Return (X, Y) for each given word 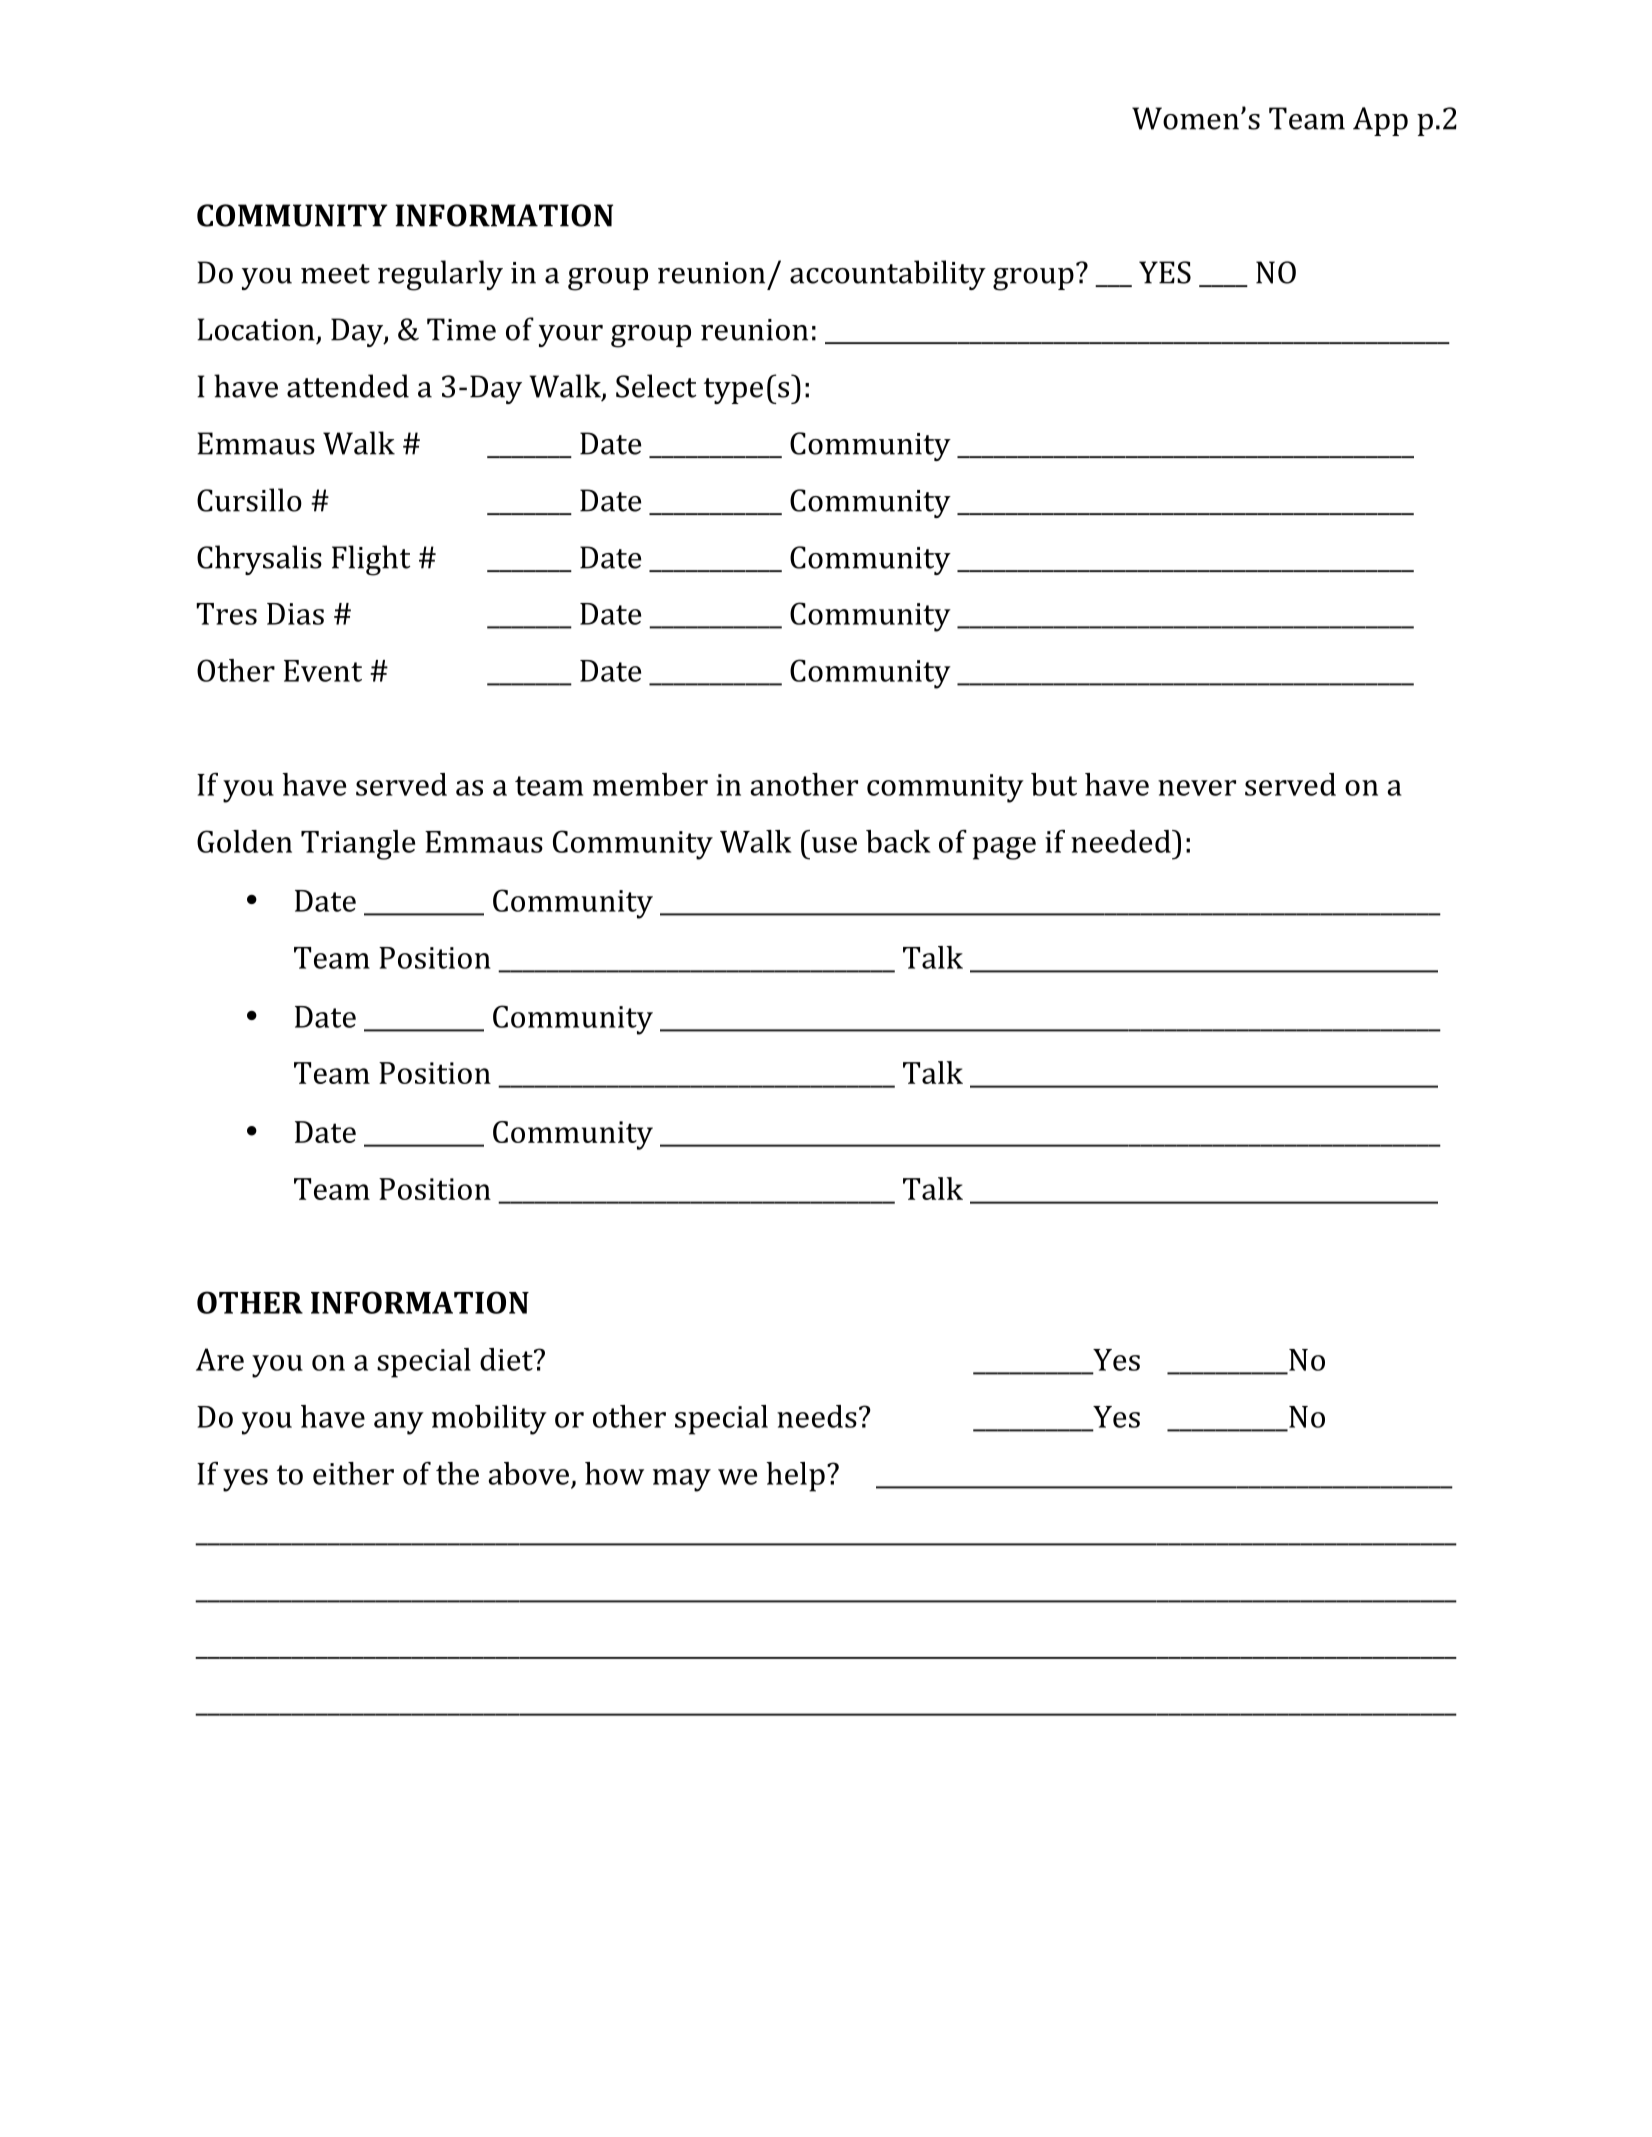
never (1197, 788)
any (399, 1423)
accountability (888, 275)
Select (656, 386)
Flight (371, 560)
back (898, 841)
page (1004, 848)
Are (220, 1359)
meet (335, 274)
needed (1122, 841)
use (834, 845)
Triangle (358, 845)
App (1380, 121)
